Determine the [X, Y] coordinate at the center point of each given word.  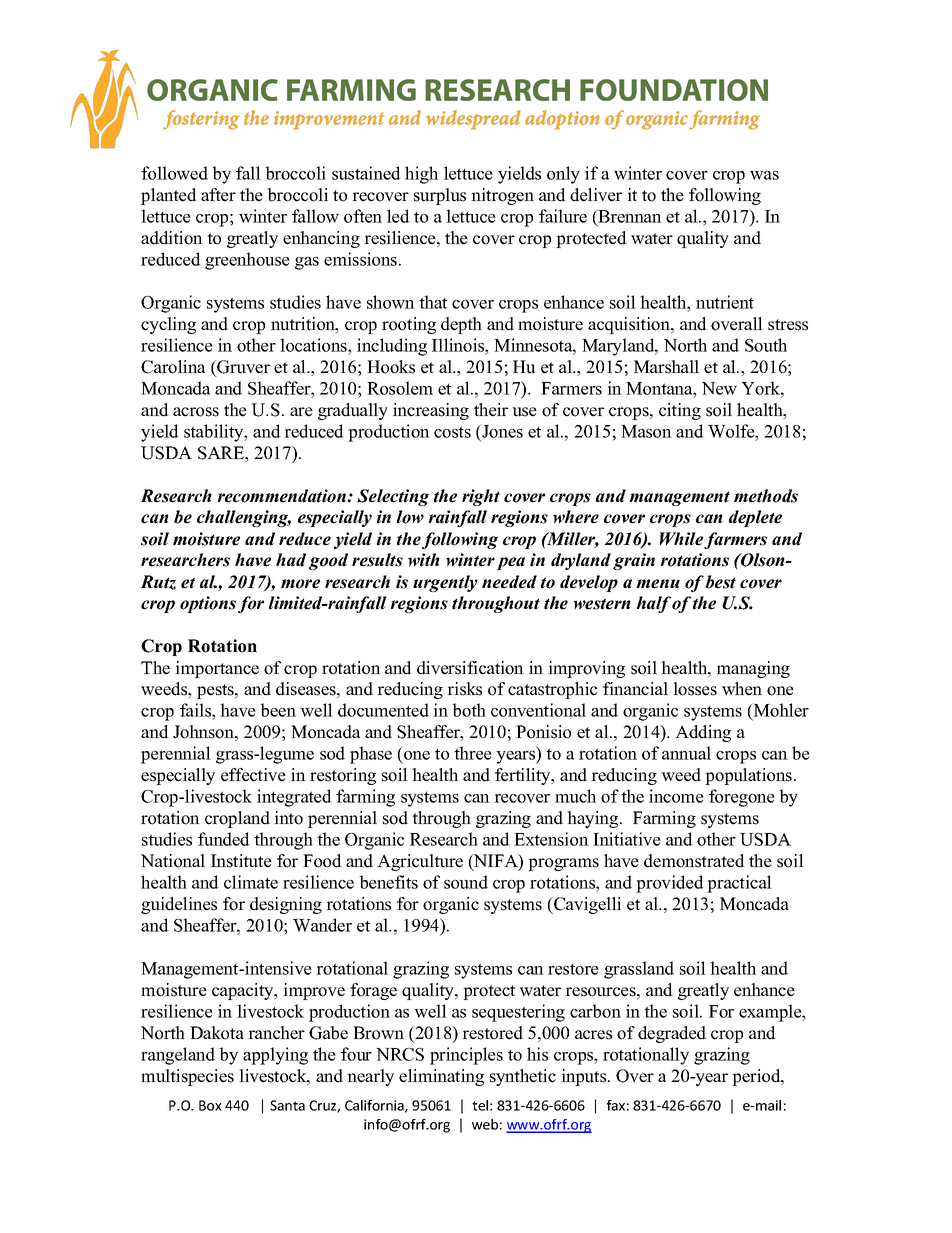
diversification [470, 668]
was [764, 175]
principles [466, 1056]
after [218, 195]
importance [217, 669]
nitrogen [502, 196]
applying [275, 1056]
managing [753, 669]
